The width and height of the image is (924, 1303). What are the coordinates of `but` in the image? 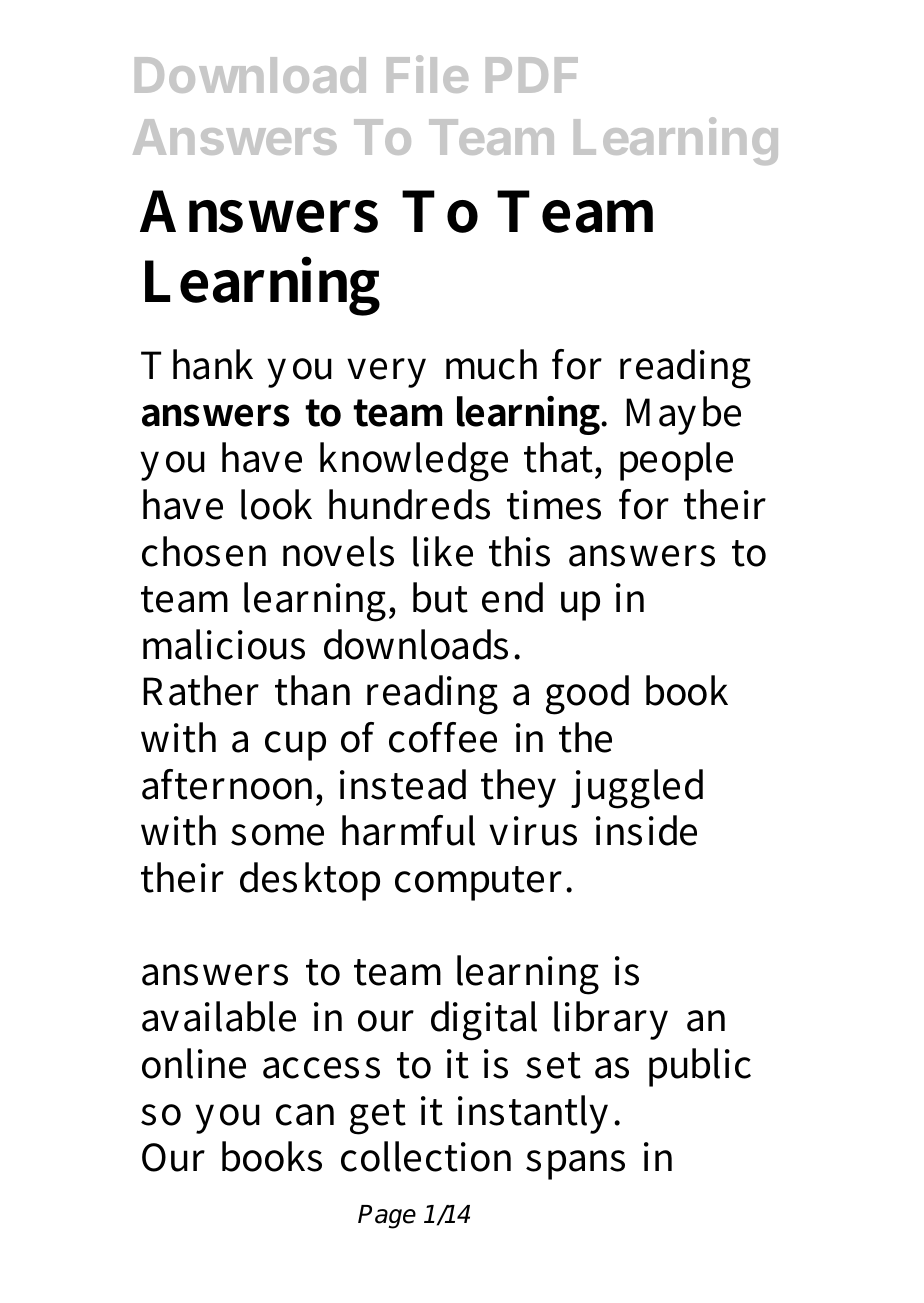 It's located at (440, 597).
